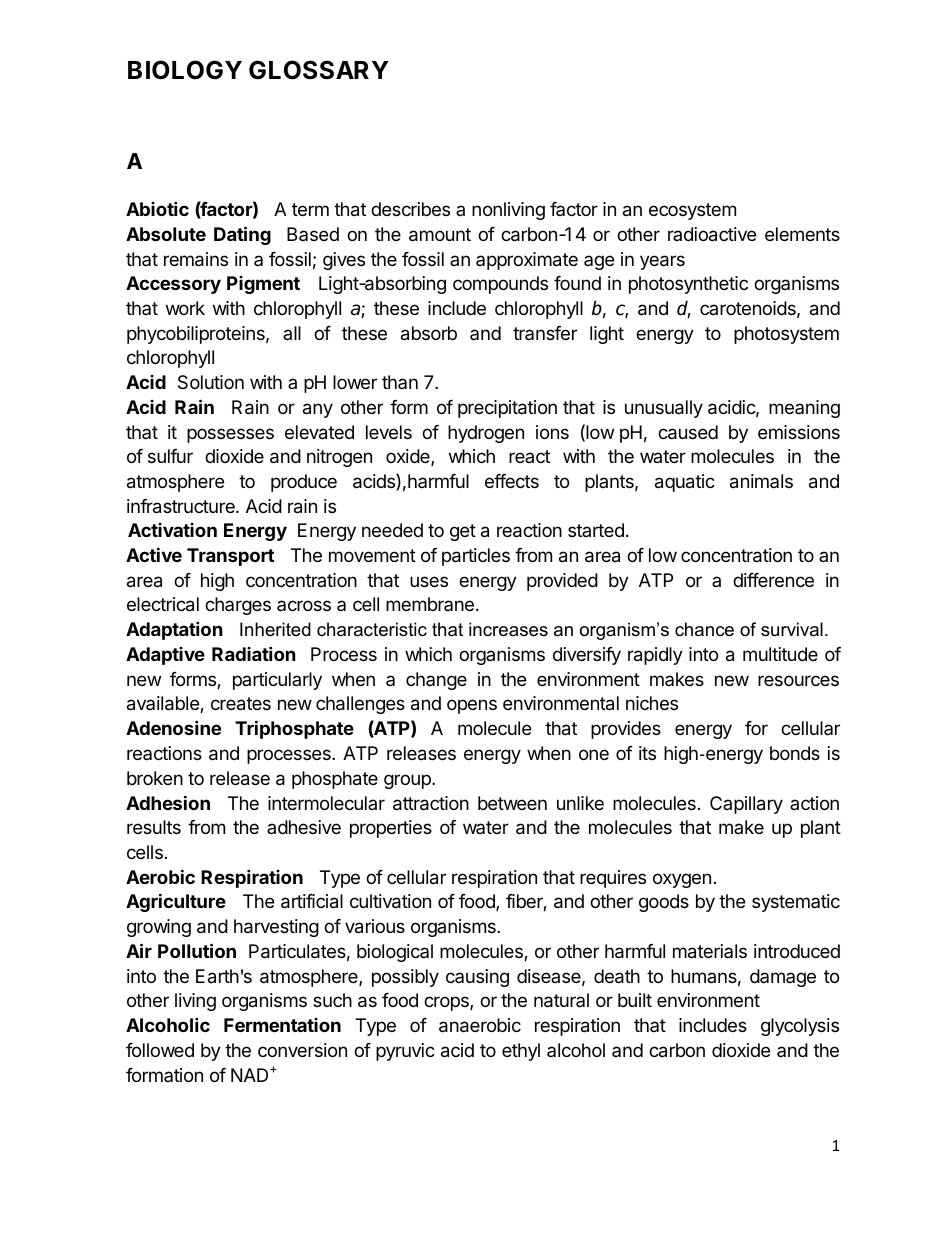 This document has width=952, height=1233. What do you see at coordinates (447, 1003) in the document?
I see `crops` at bounding box center [447, 1003].
